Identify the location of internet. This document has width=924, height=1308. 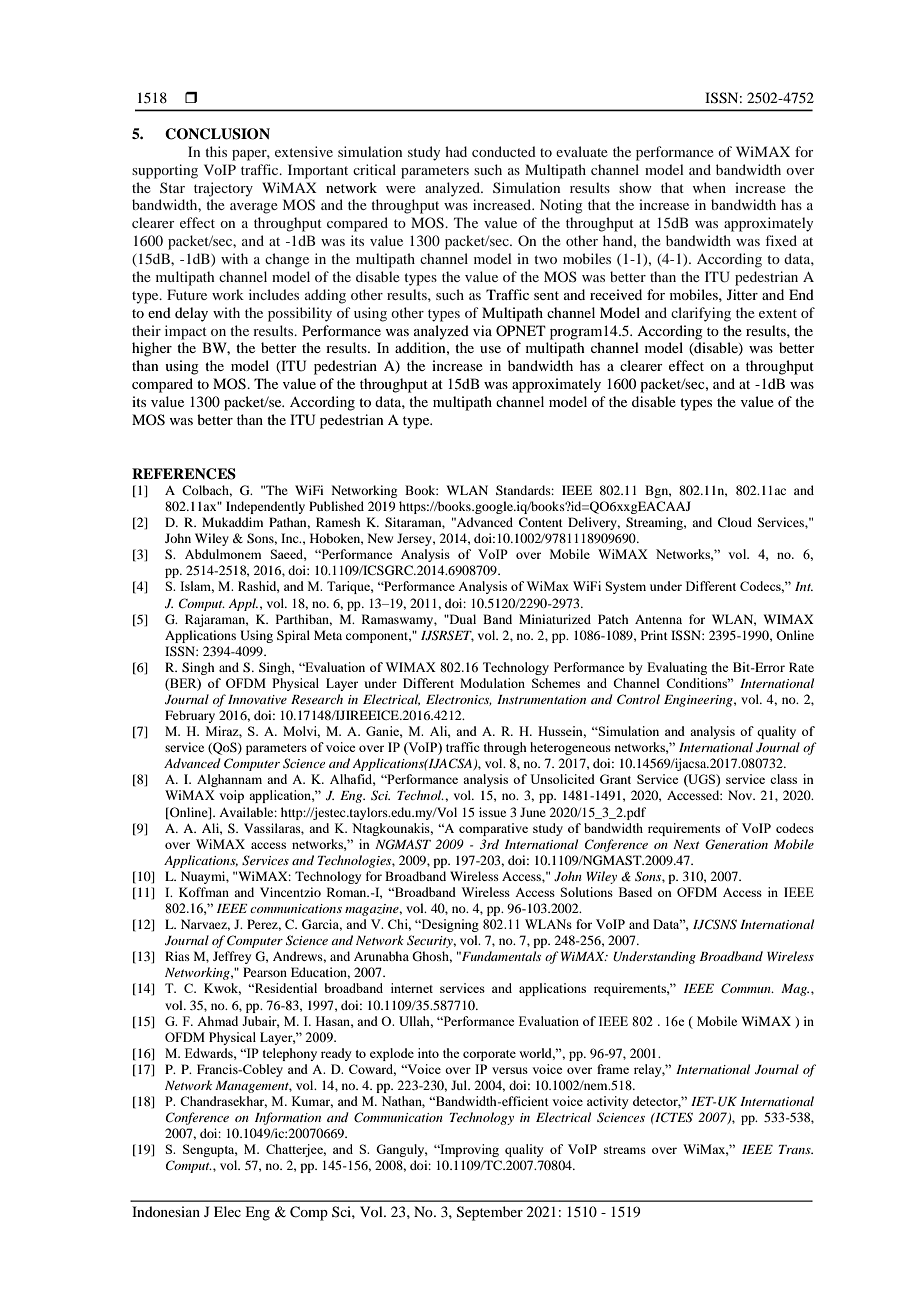
(412, 988).
